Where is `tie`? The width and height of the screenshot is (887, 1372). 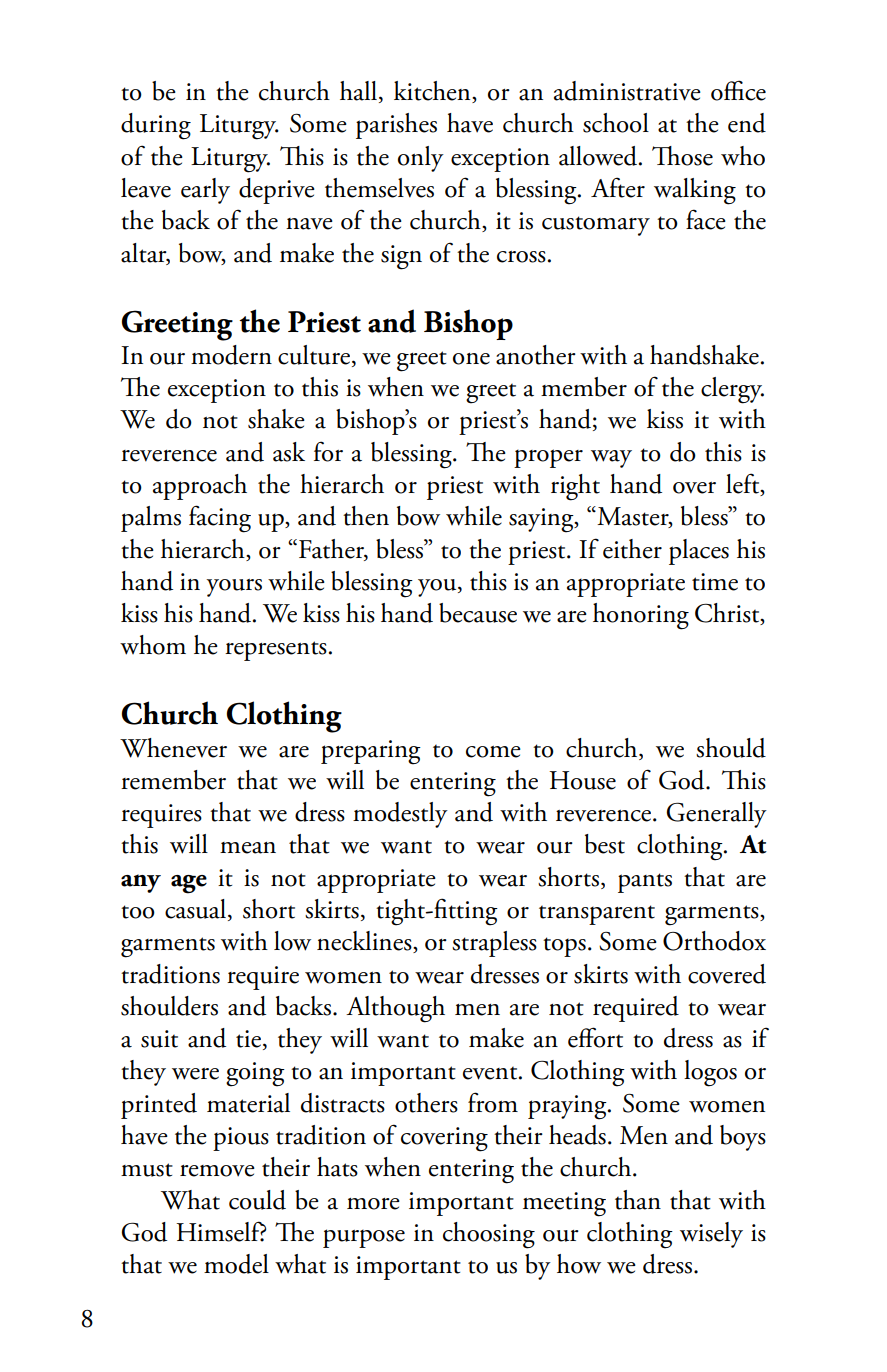 tie is located at coordinates (248, 1039).
